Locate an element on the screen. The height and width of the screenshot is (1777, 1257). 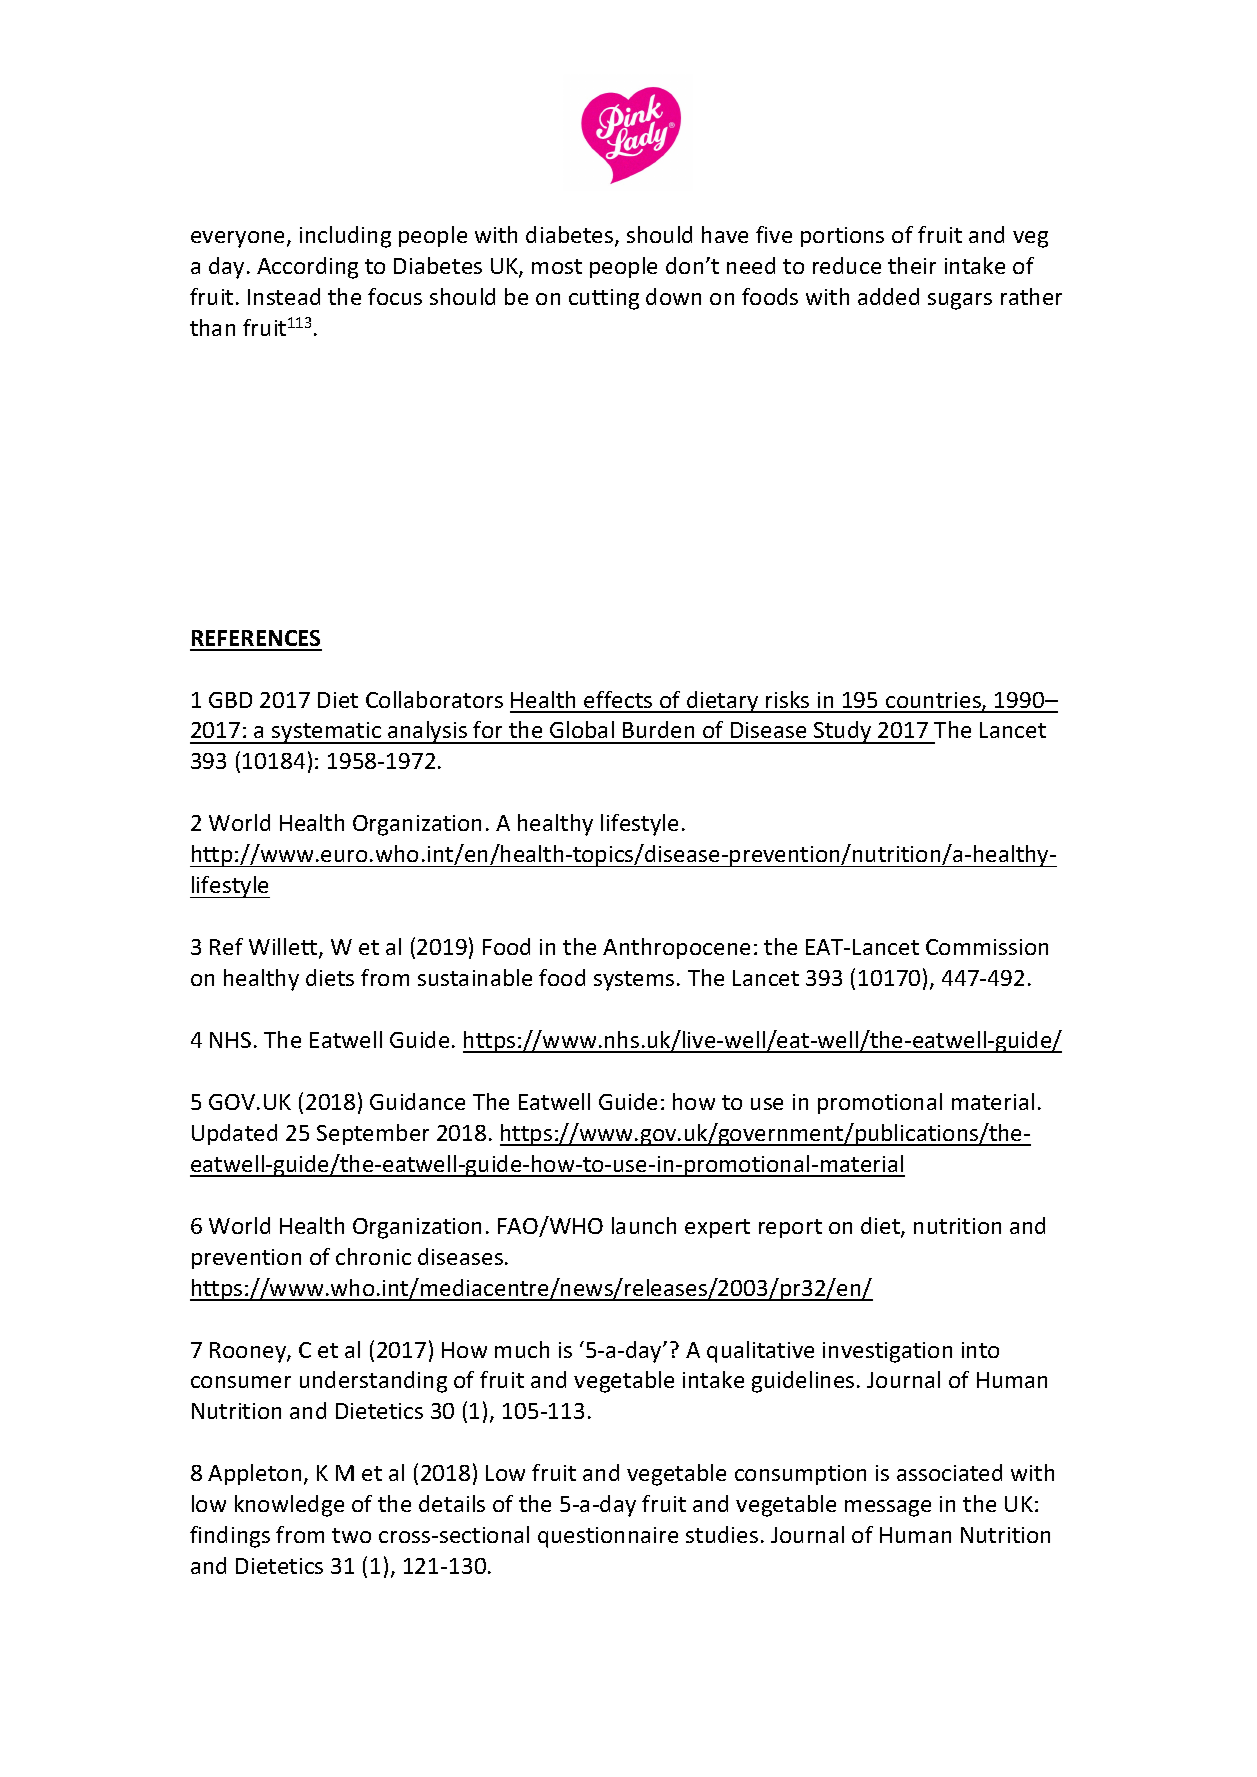
Anthropocene is located at coordinates (676, 948).
